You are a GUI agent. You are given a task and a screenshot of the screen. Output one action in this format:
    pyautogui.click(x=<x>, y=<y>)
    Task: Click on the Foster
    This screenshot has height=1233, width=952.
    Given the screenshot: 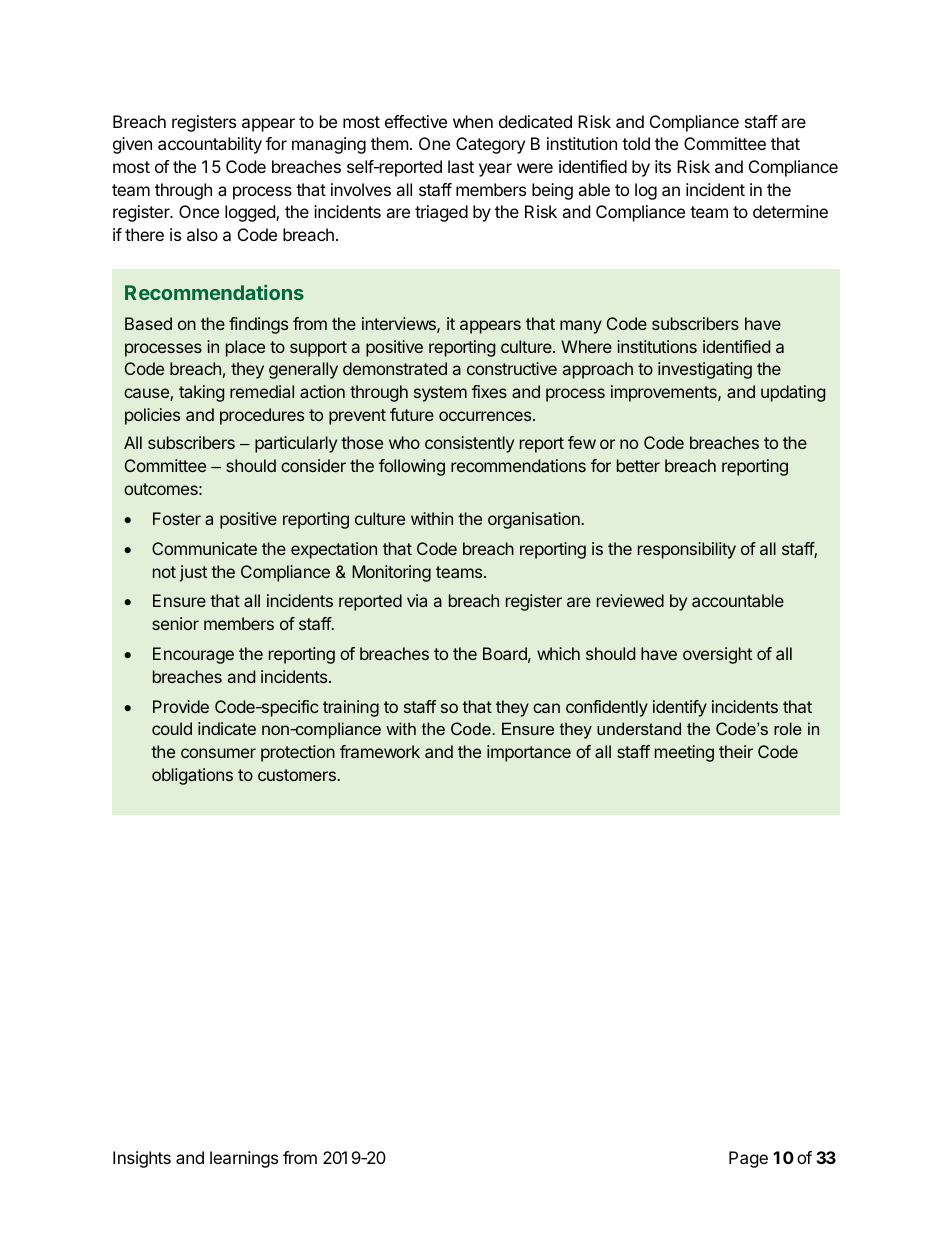 What is the action you would take?
    pyautogui.click(x=177, y=518)
